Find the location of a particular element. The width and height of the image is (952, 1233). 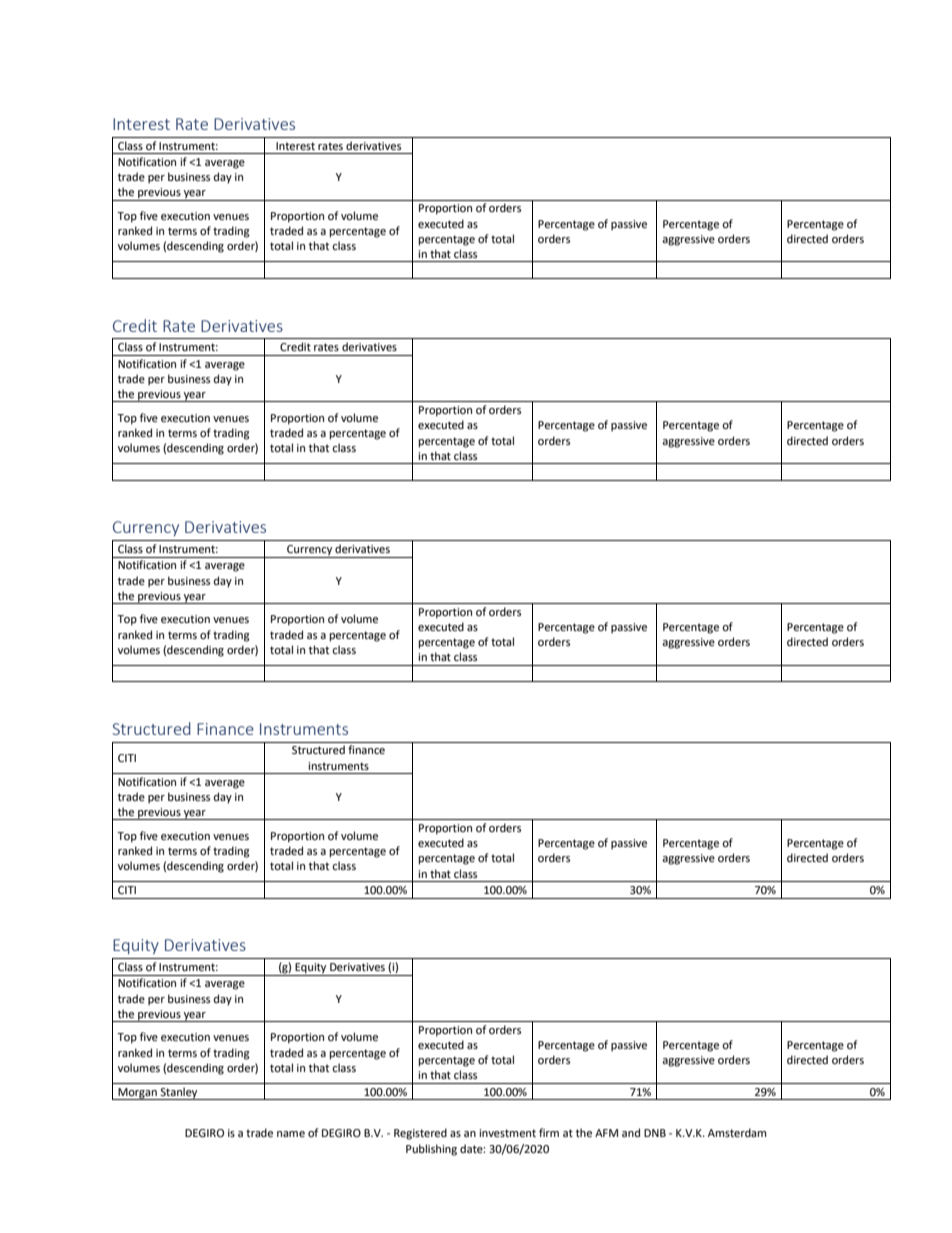

Registered is located at coordinates (420, 1134).
